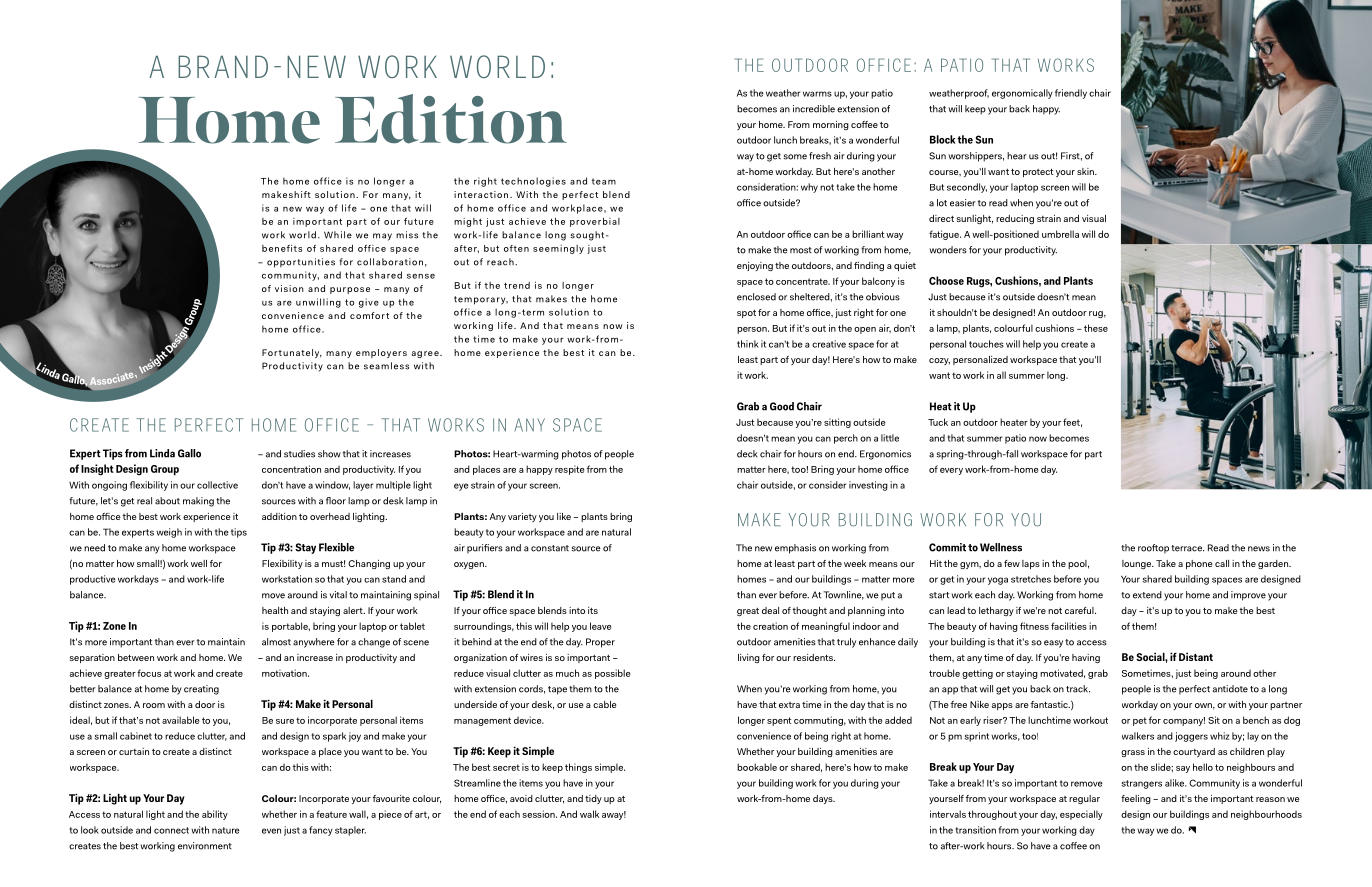 This screenshot has width=1372, height=887. Describe the element at coordinates (814, 109) in the screenshot. I see `incredible` at that location.
